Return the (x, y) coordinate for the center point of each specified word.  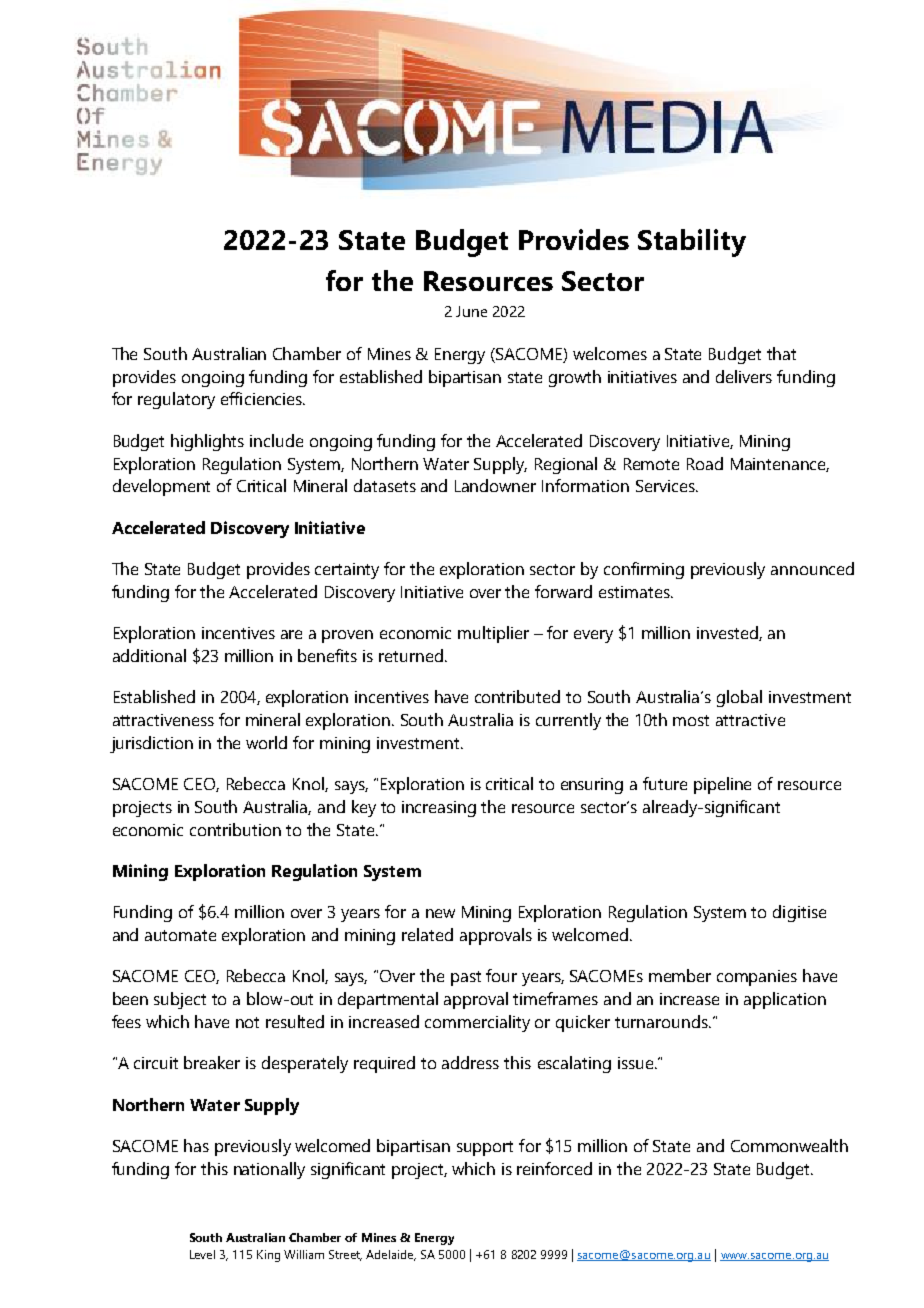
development (161, 487)
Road (705, 463)
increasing (439, 809)
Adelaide (391, 1255)
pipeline (722, 785)
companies (757, 978)
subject (180, 1000)
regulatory (176, 400)
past (466, 978)
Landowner (495, 485)
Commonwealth (789, 1145)
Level (202, 1254)
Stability (692, 243)
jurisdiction (151, 744)
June (471, 311)
